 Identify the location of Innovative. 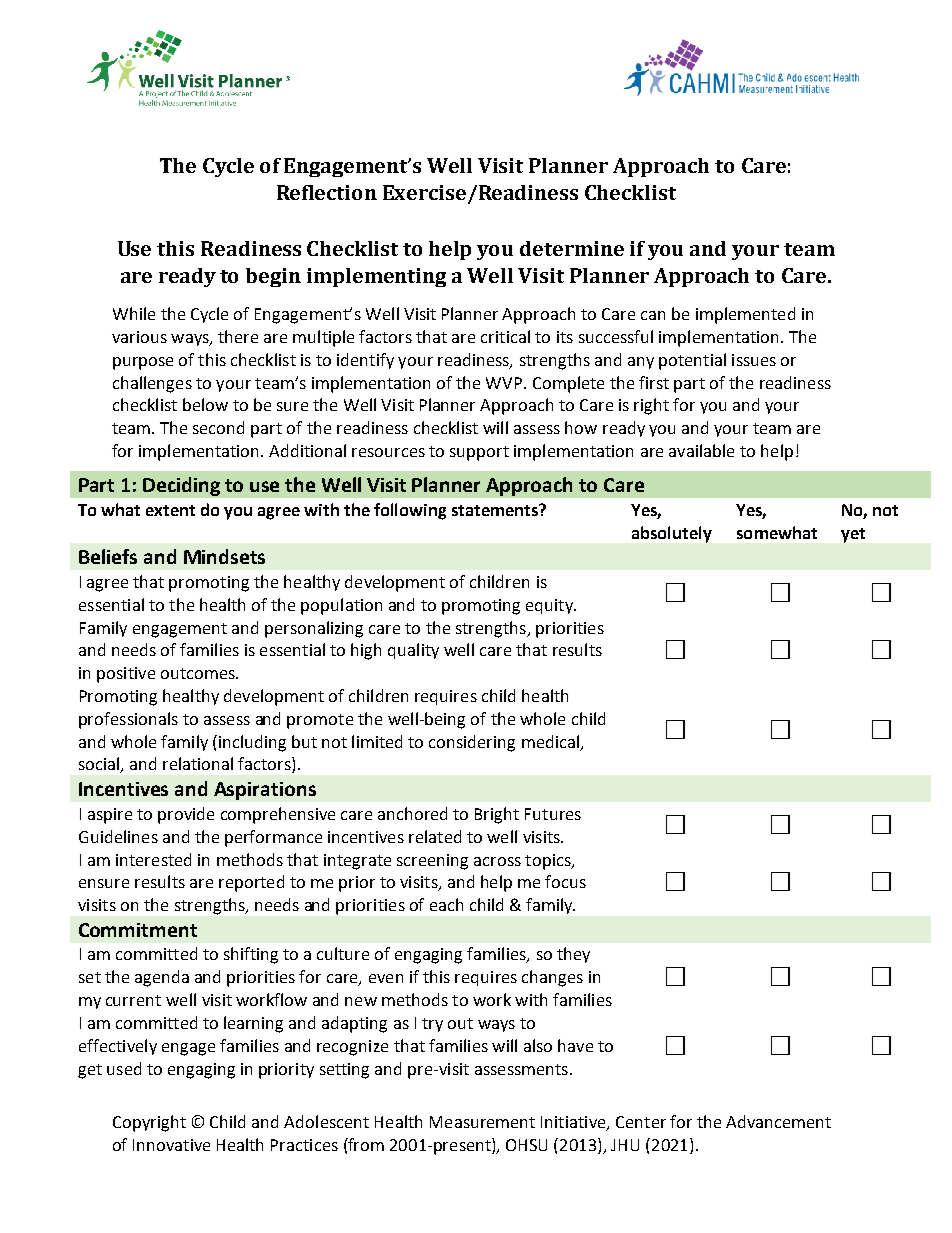
(171, 1145).
